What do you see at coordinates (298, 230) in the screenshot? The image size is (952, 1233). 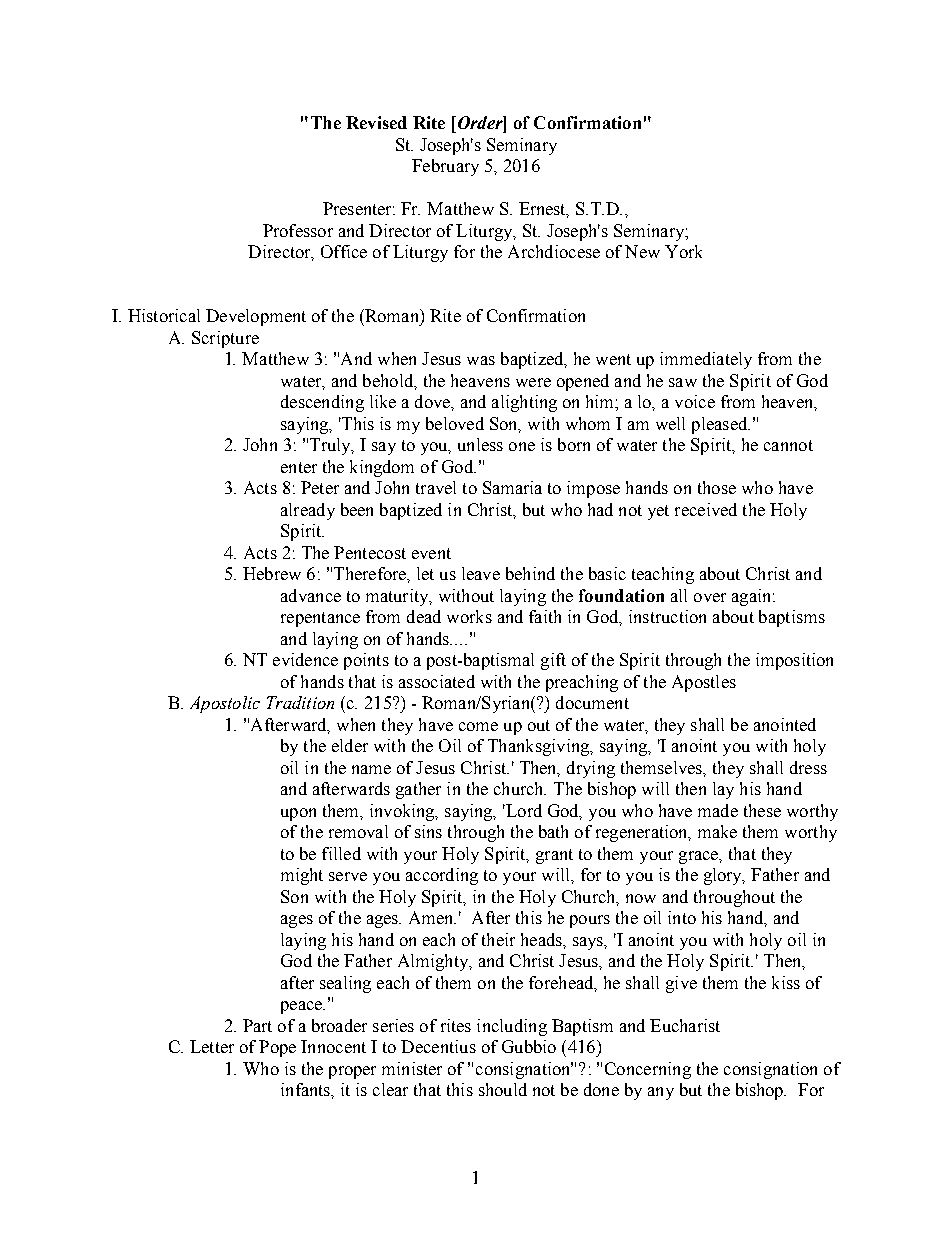 I see `Professor` at bounding box center [298, 230].
